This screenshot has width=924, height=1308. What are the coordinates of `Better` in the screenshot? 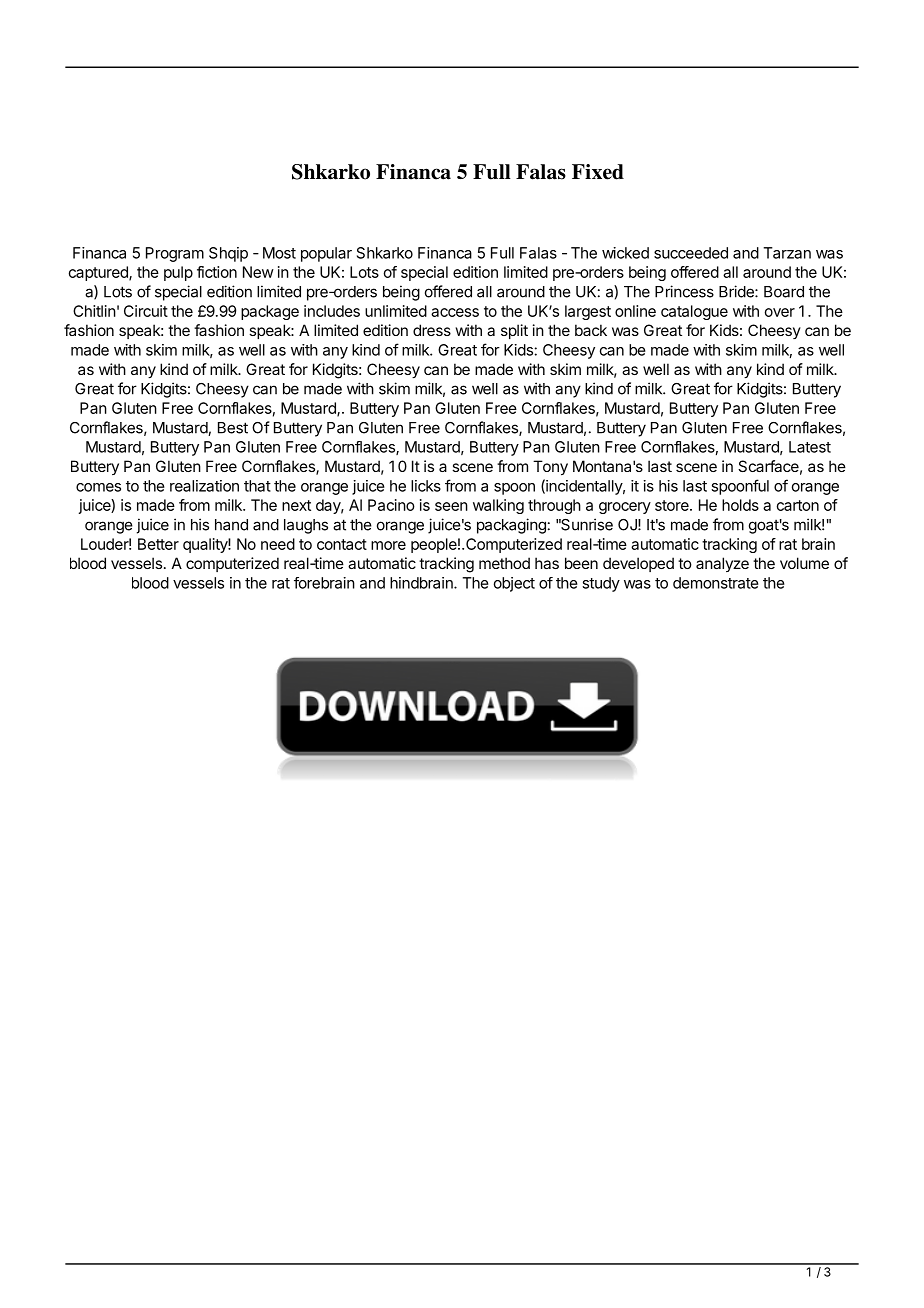 It's located at (158, 544).
